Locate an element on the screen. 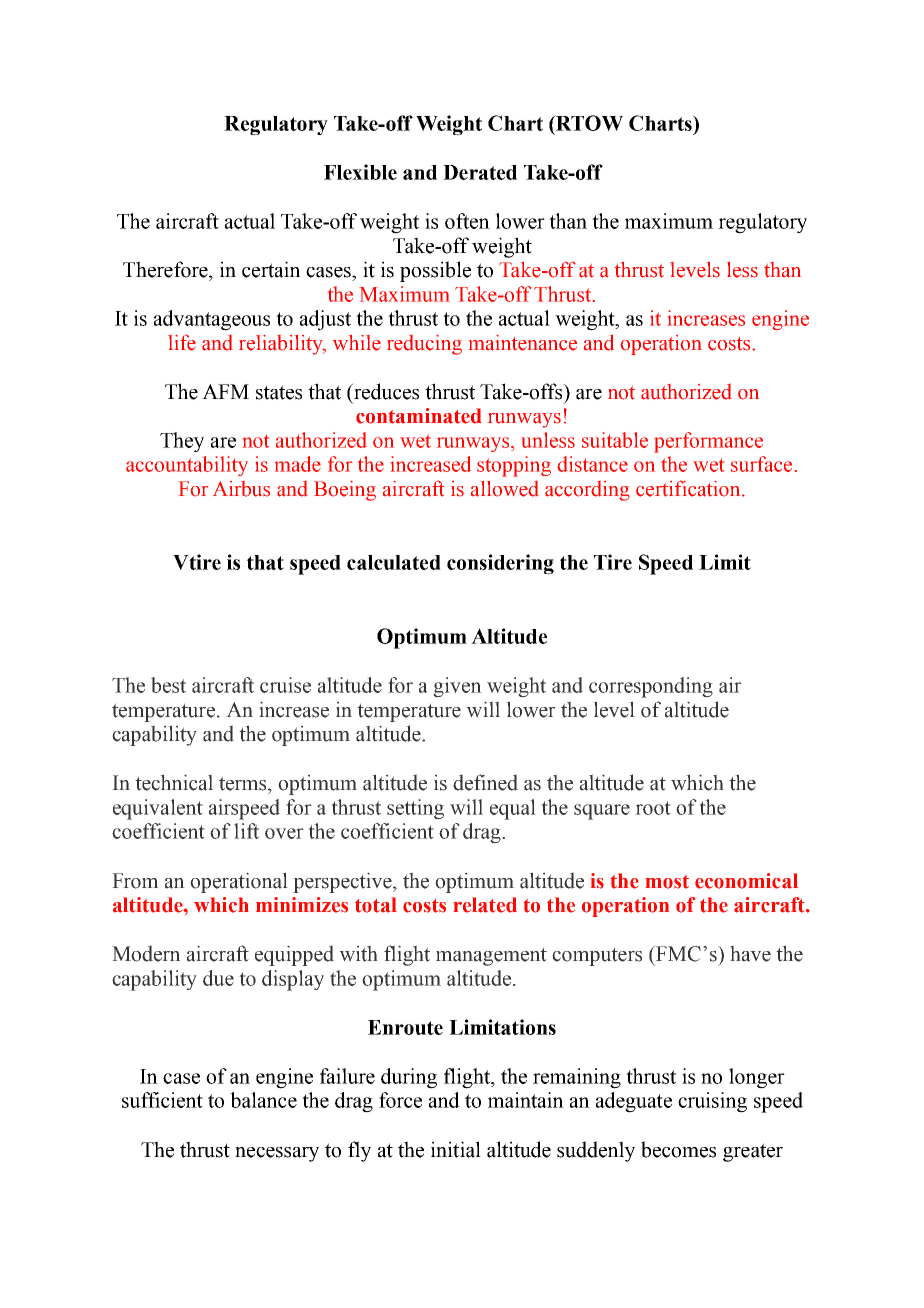 This screenshot has height=1308, width=924. have is located at coordinates (750, 953).
